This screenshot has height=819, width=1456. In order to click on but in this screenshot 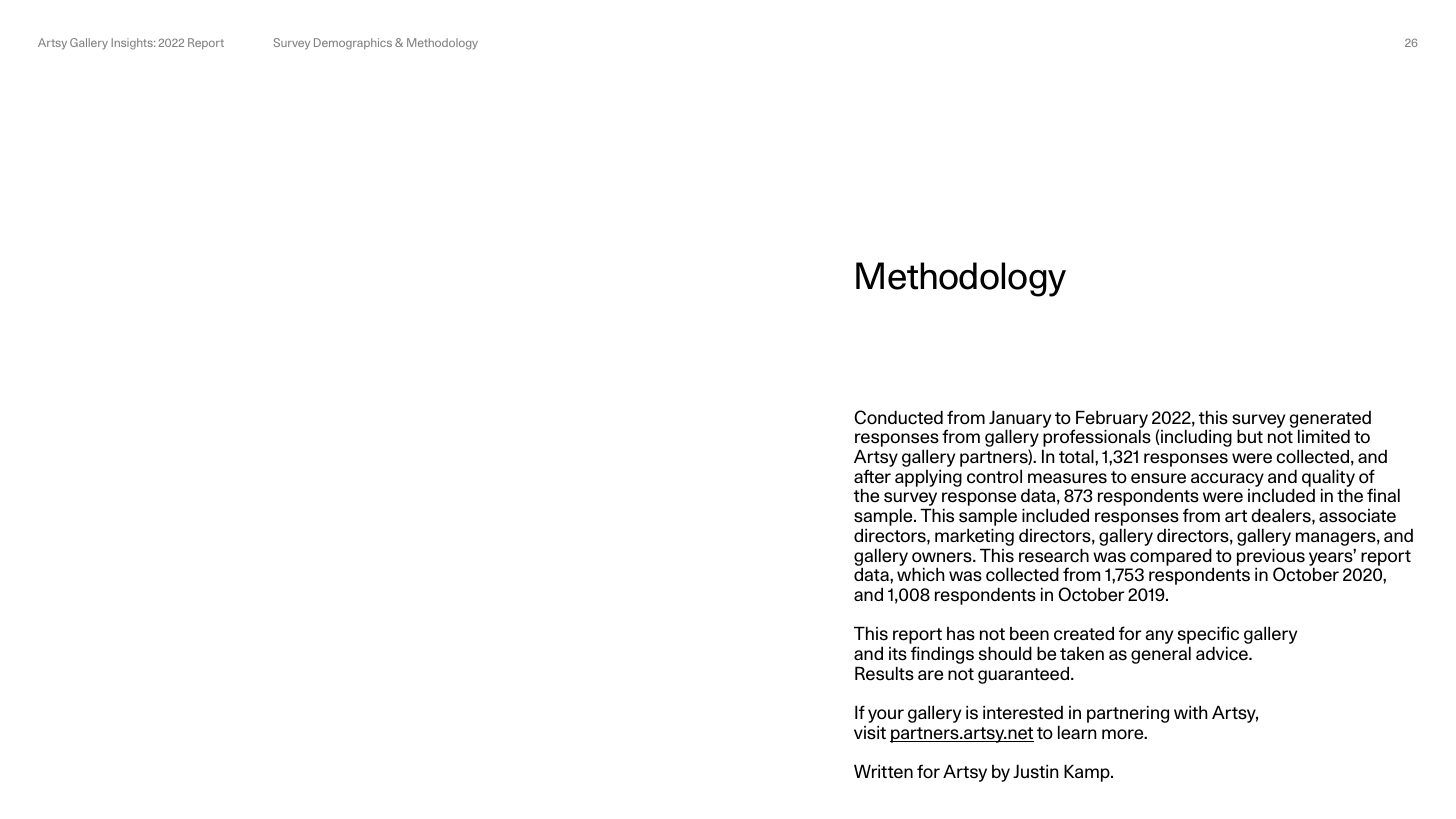, I will do `click(1250, 436)`.
